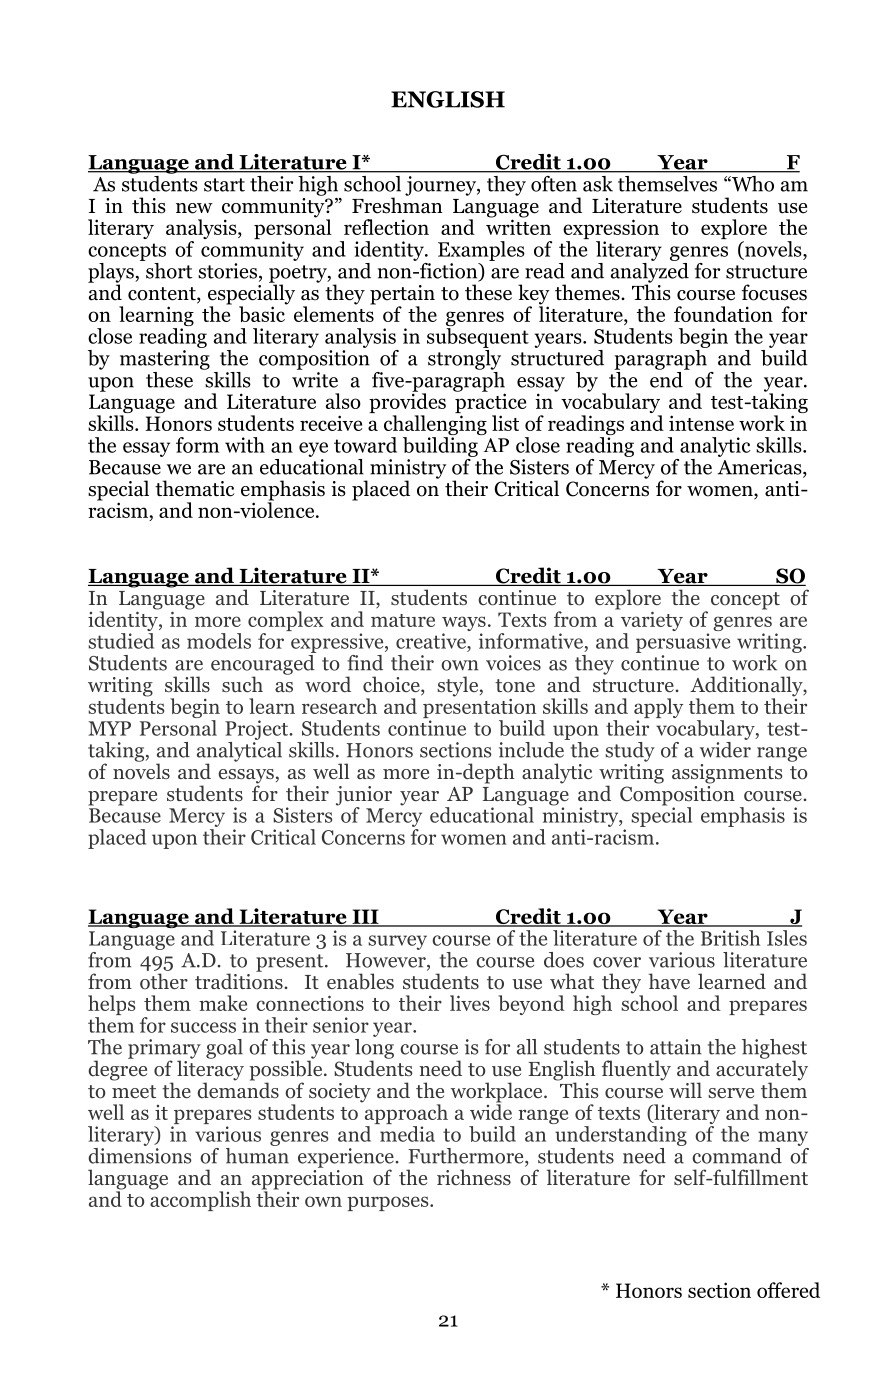  I want to click on include, so click(533, 748).
